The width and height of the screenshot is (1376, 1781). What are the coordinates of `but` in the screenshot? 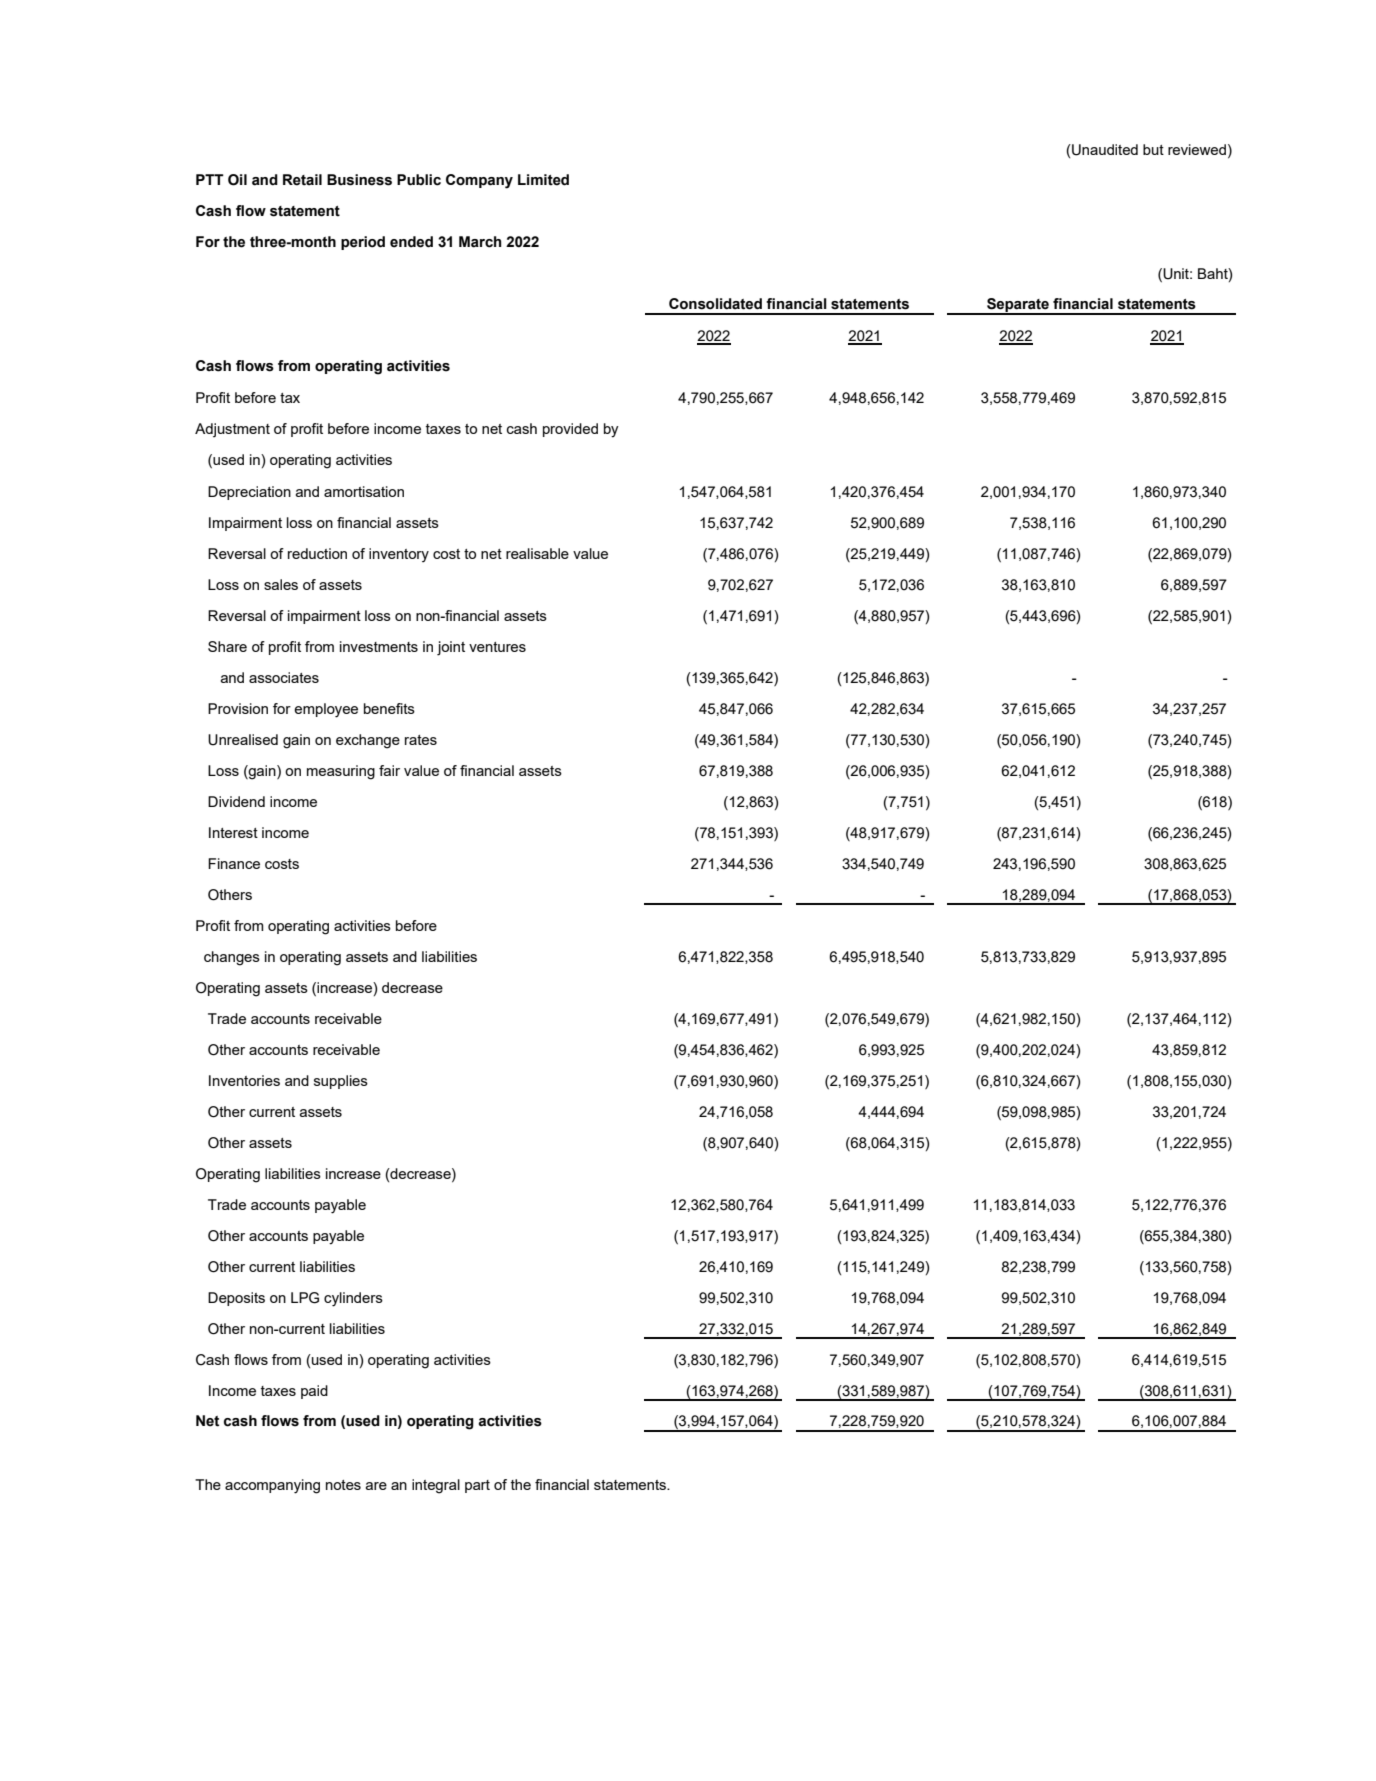 It's located at (1153, 149).
